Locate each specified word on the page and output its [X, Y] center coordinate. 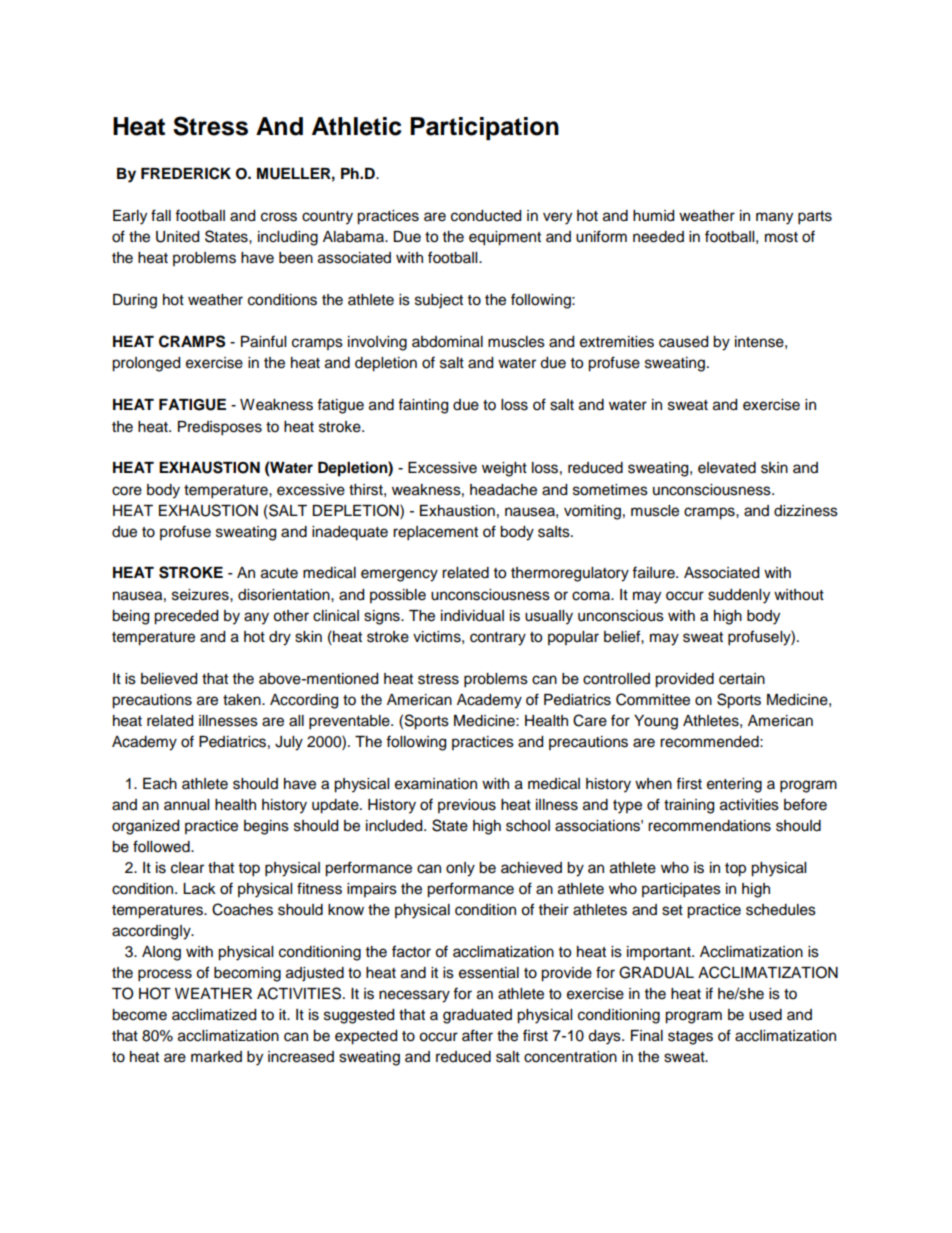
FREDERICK [186, 173]
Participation [484, 128]
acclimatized [214, 1015]
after [477, 1035]
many [774, 218]
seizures [201, 595]
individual [472, 616]
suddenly [739, 596]
